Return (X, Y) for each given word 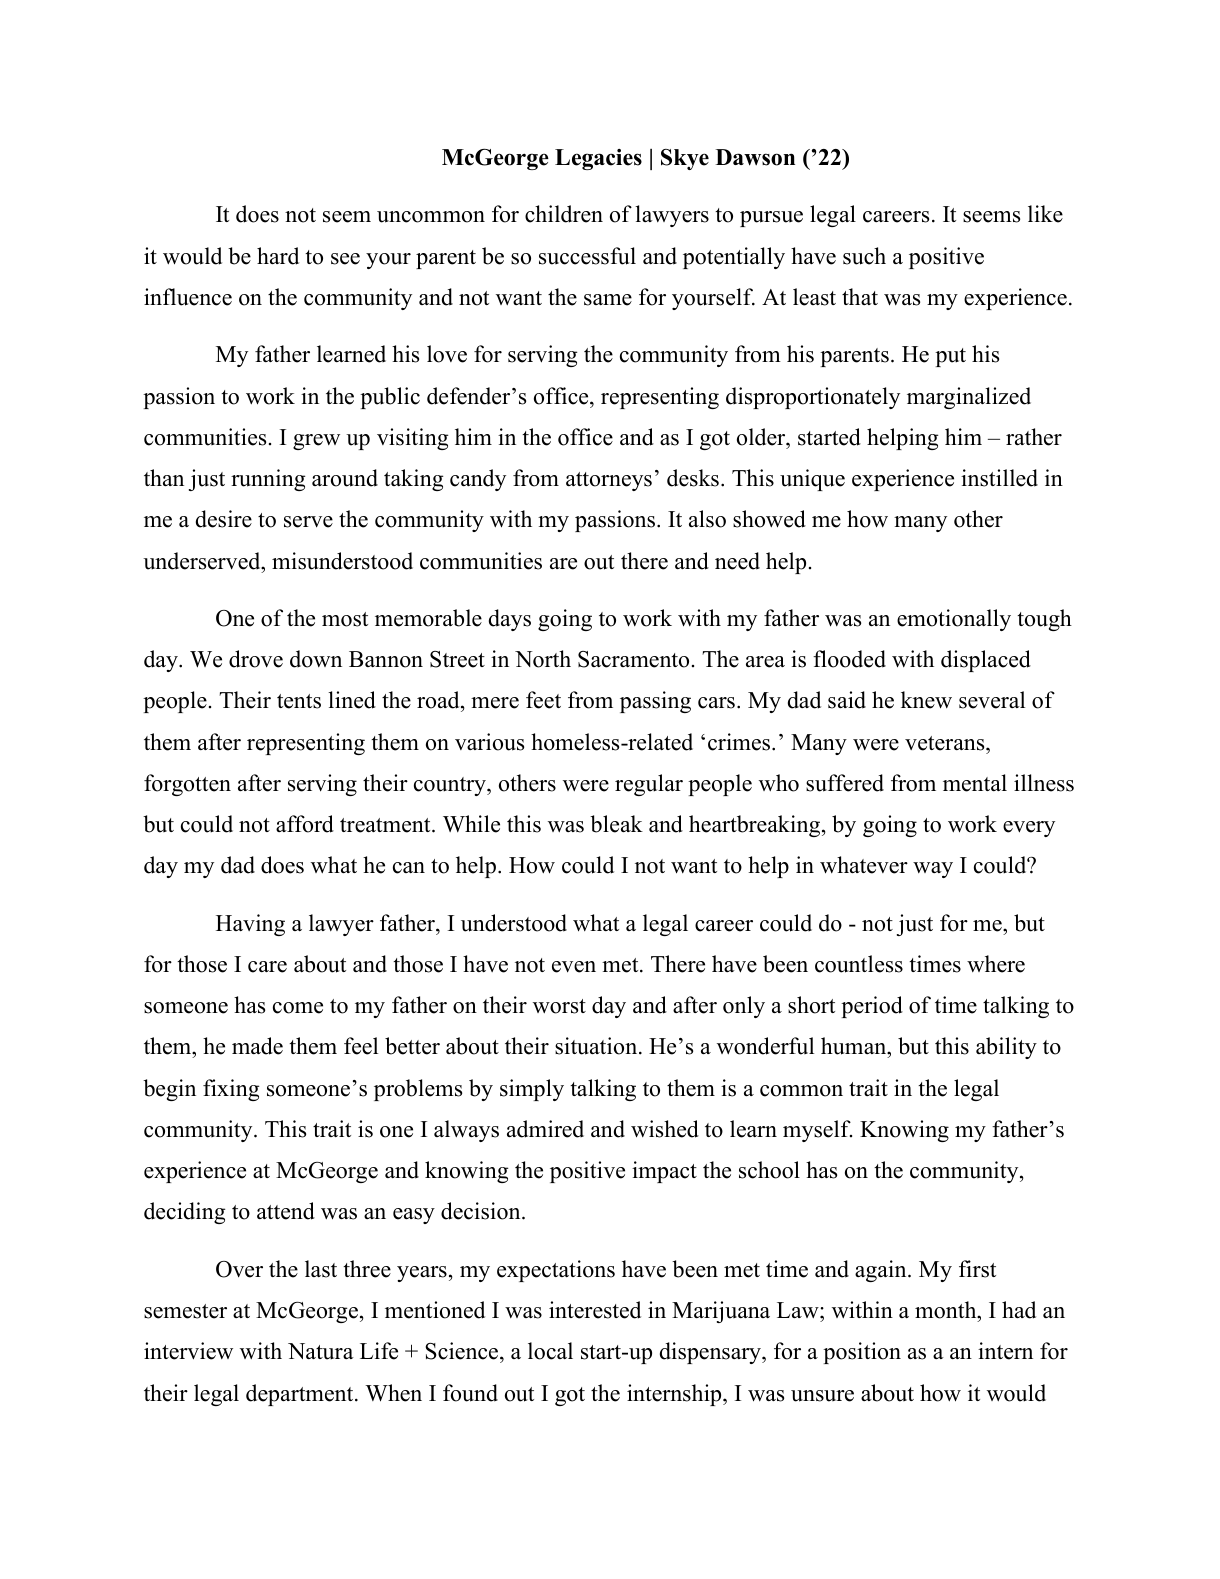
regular (649, 785)
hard (278, 256)
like (1045, 214)
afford (305, 824)
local (550, 1351)
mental (975, 783)
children (564, 214)
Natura (321, 1351)
